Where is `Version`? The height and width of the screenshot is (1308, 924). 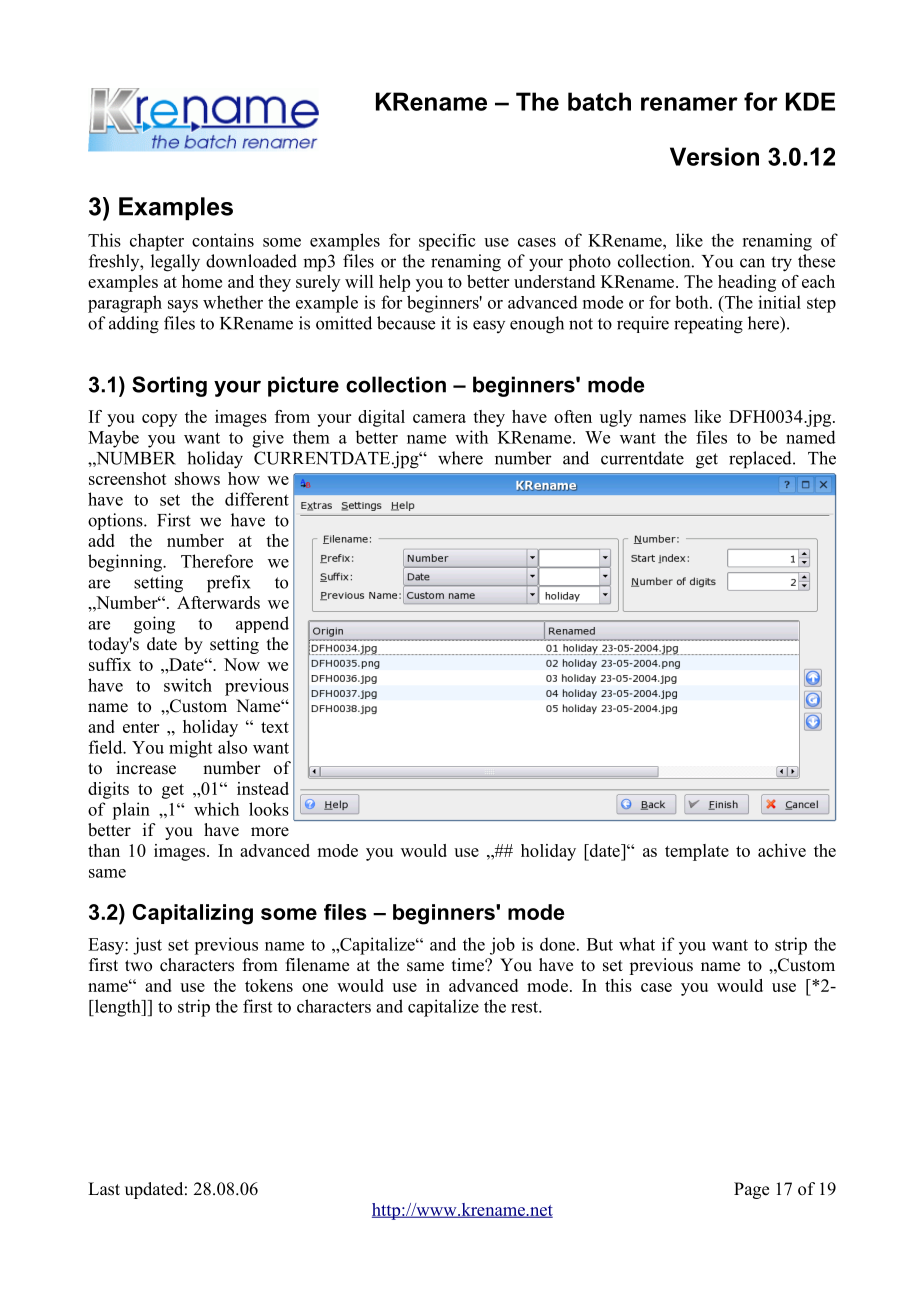 Version is located at coordinates (714, 156).
